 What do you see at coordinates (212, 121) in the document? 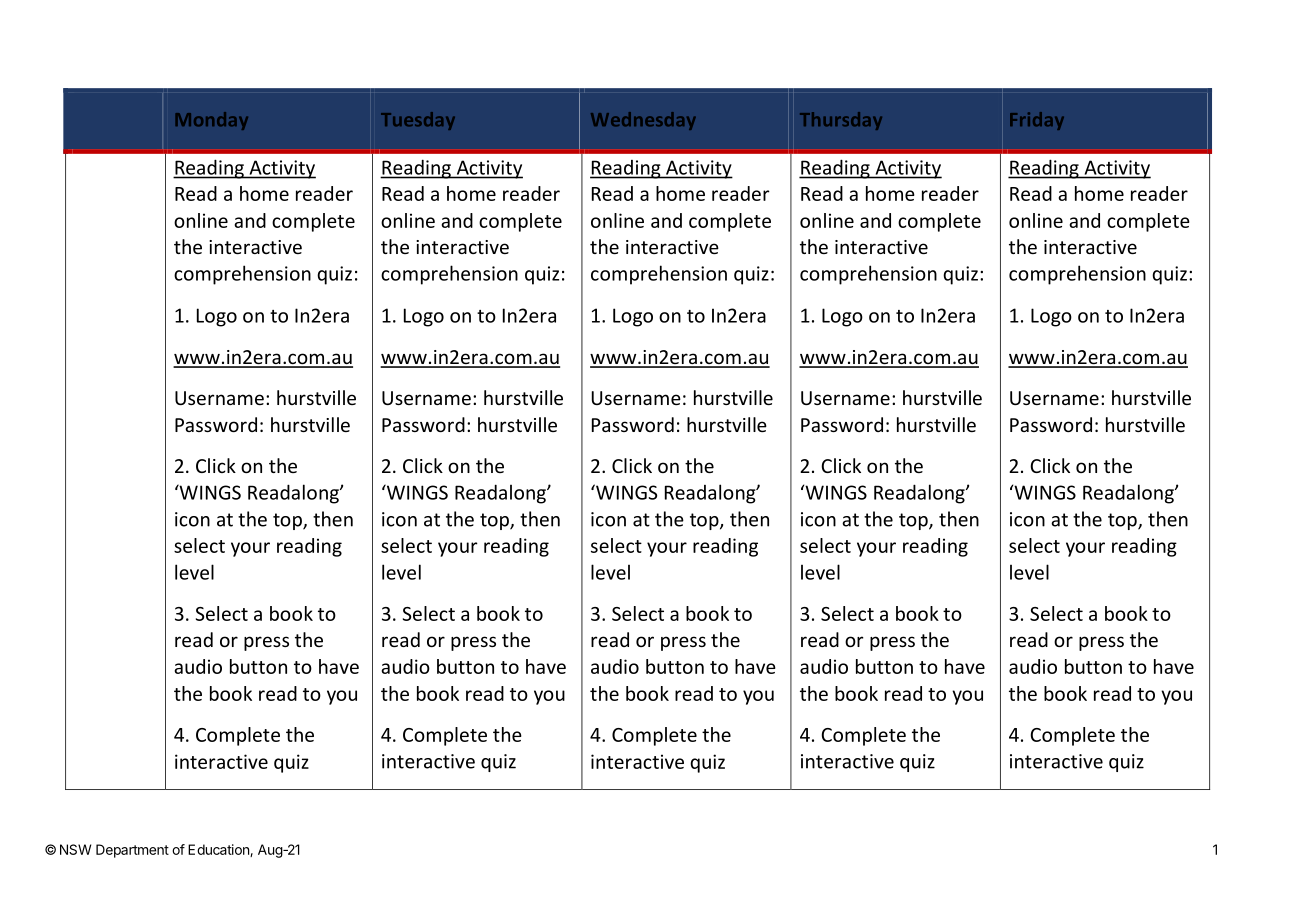
I see `Monday` at bounding box center [212, 121].
